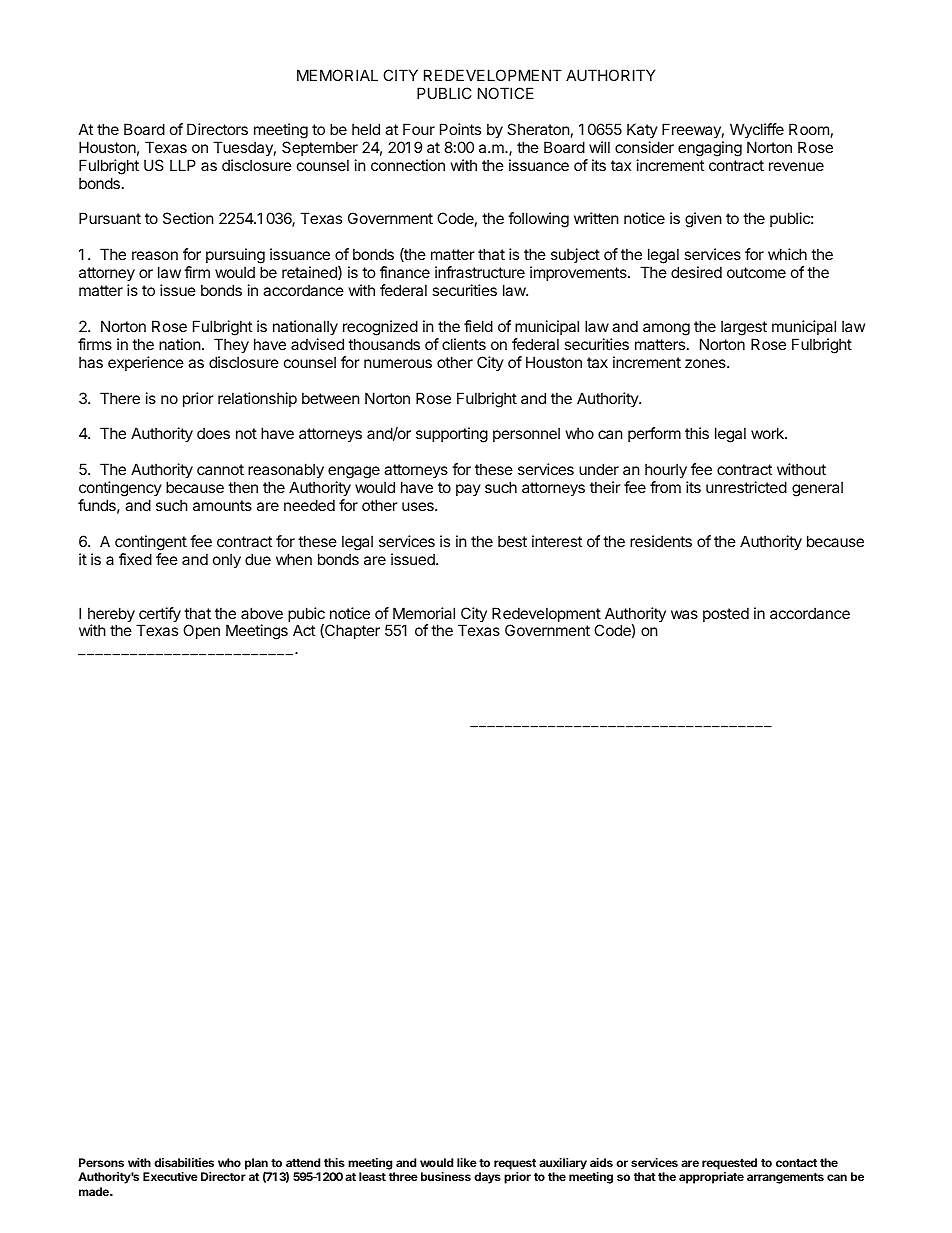 The width and height of the screenshot is (952, 1233). What do you see at coordinates (726, 614) in the screenshot?
I see `posted` at bounding box center [726, 614].
